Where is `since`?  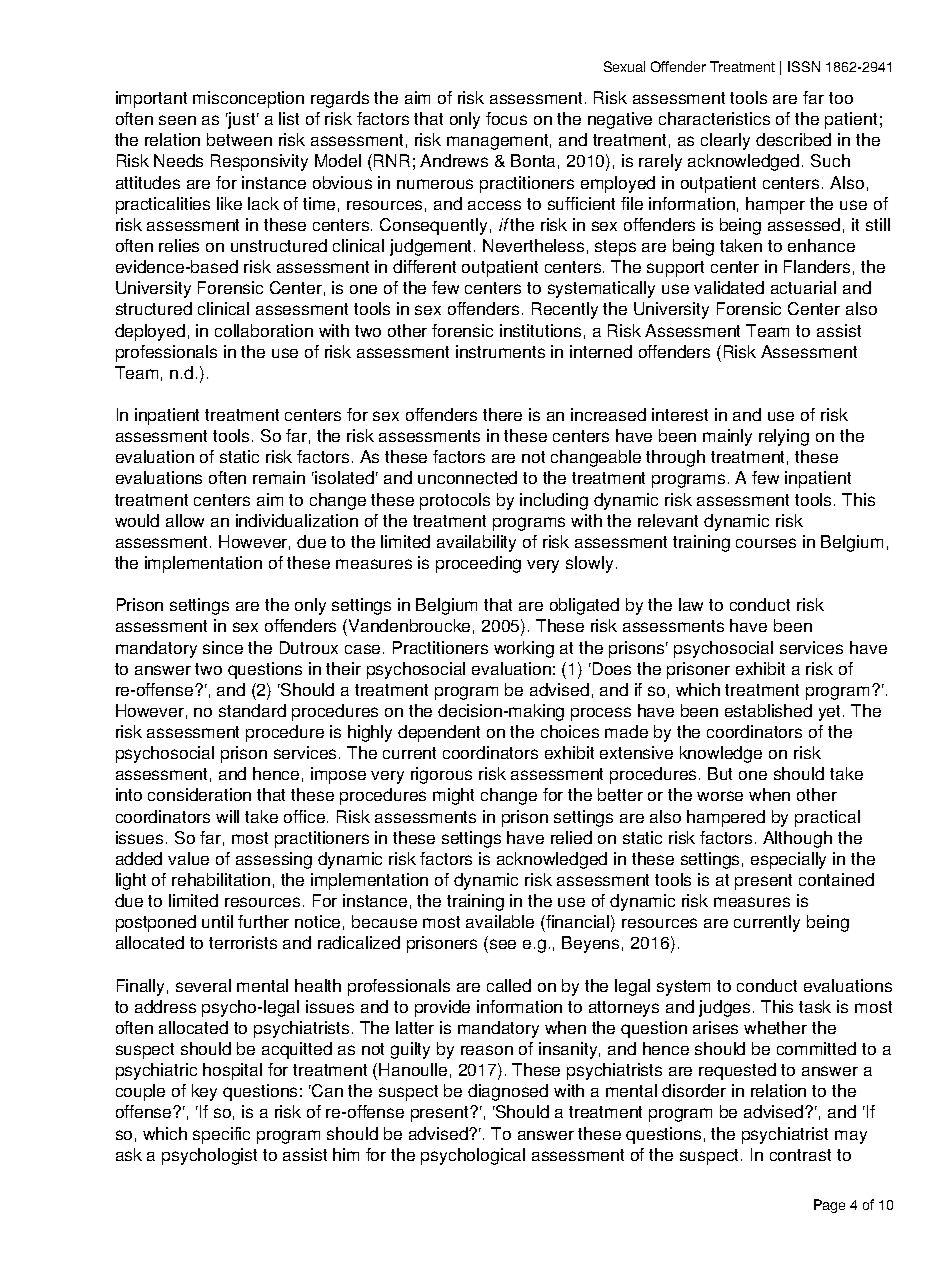 since is located at coordinates (223, 647).
